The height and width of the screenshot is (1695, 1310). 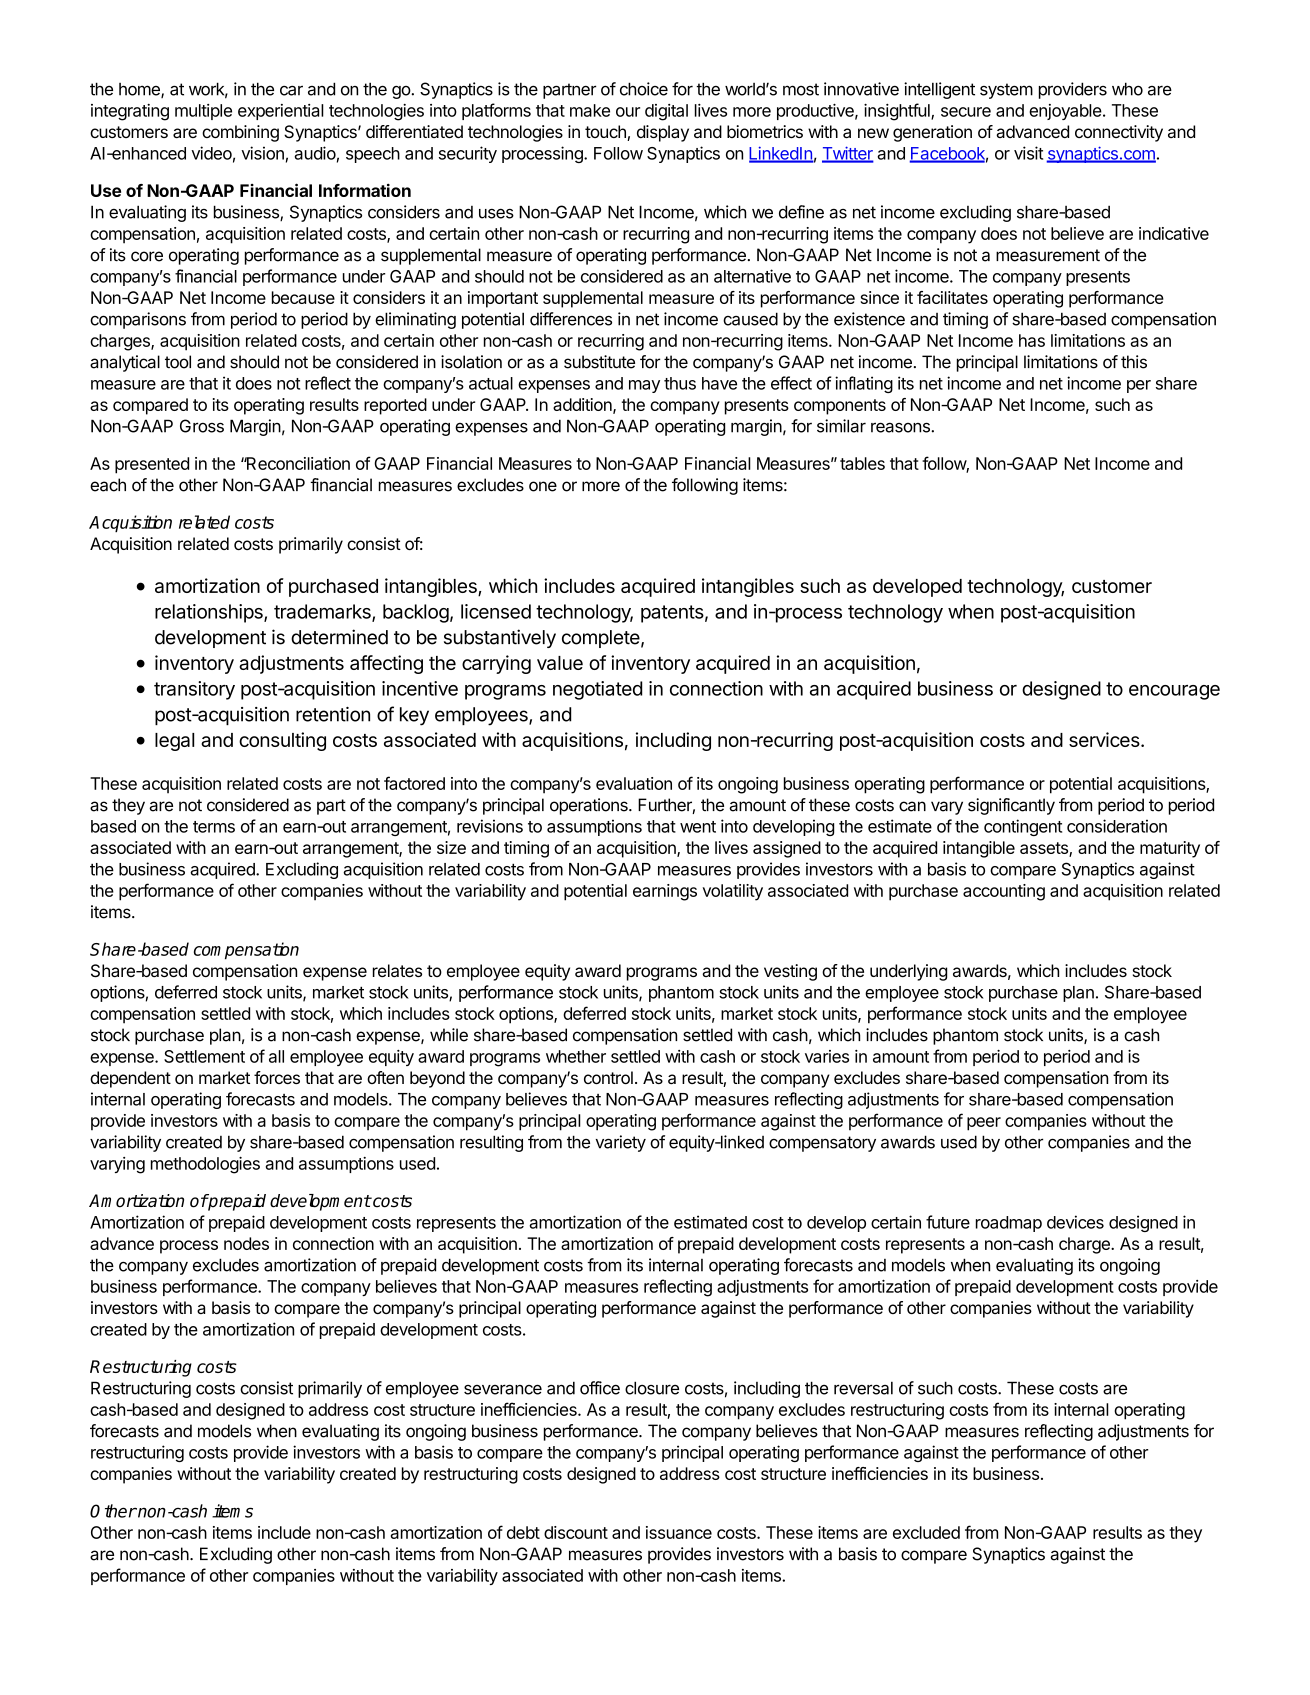 What do you see at coordinates (663, 133) in the screenshot?
I see `display` at bounding box center [663, 133].
